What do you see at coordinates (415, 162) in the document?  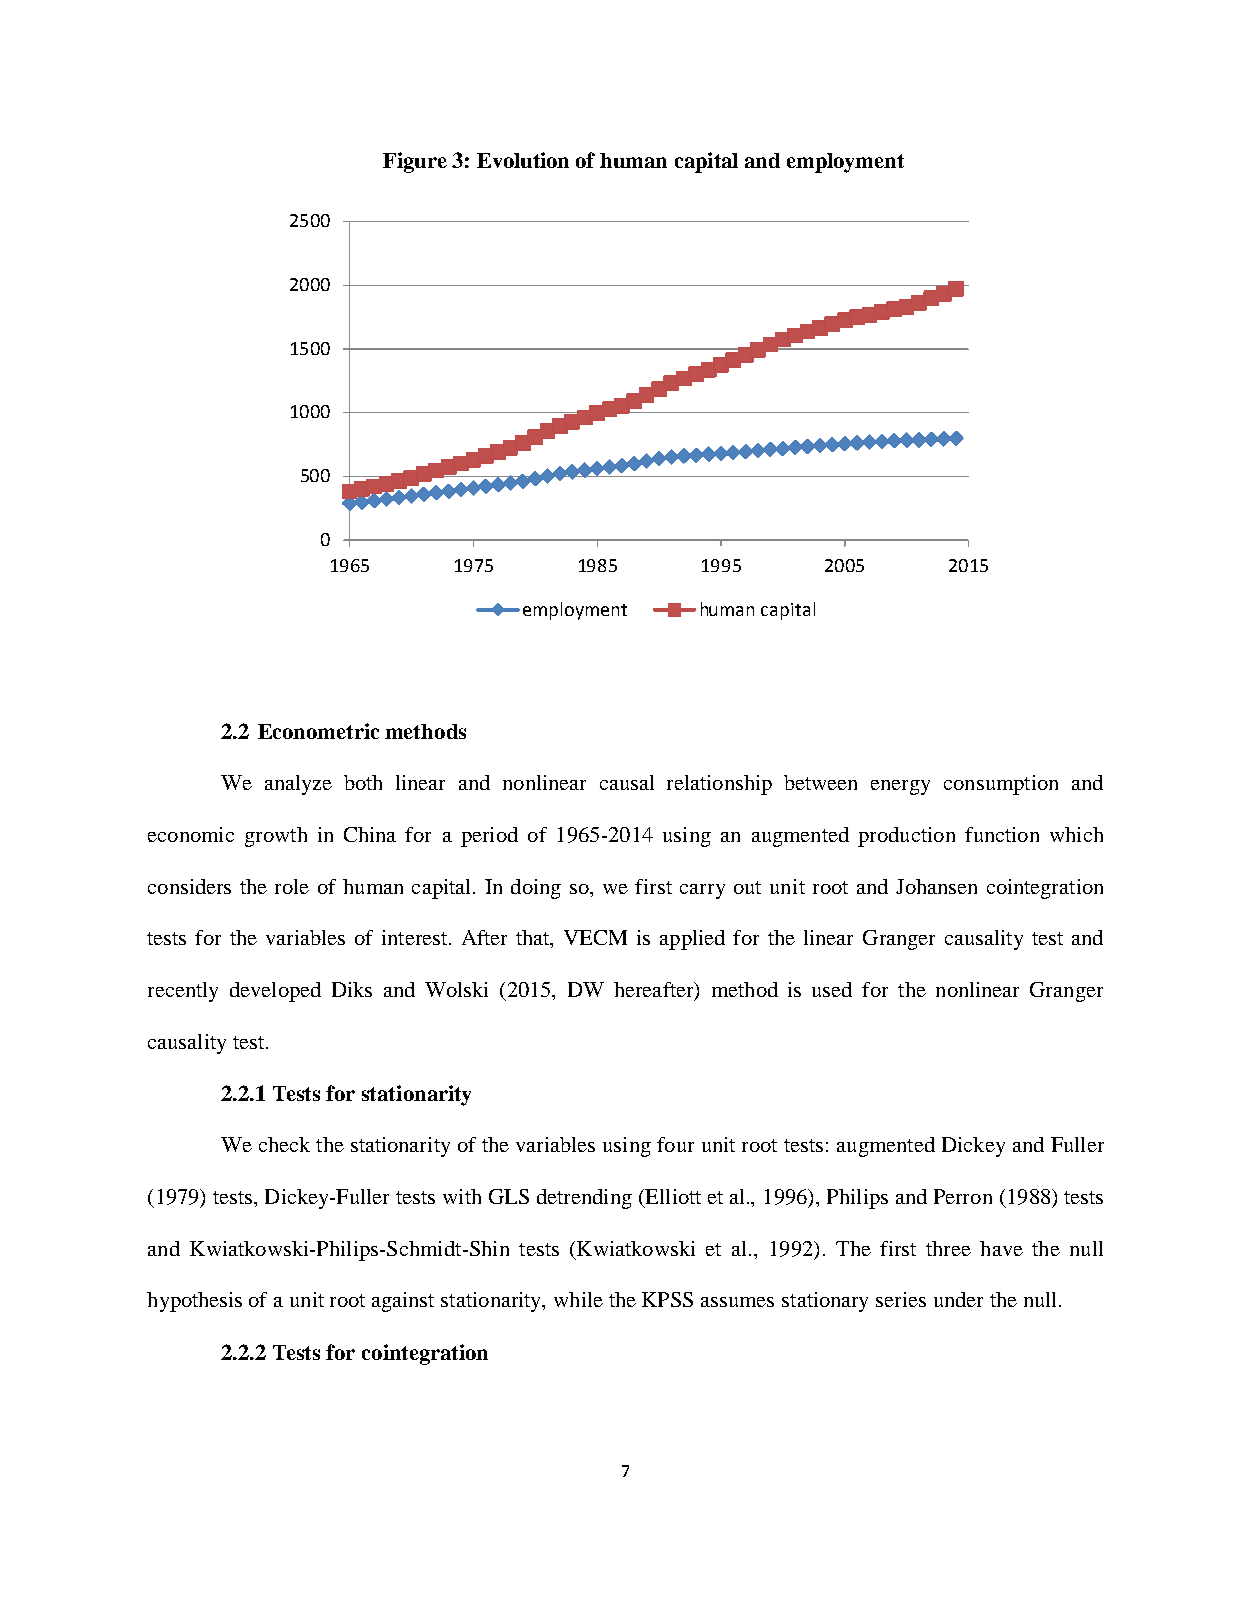 I see `Figure` at bounding box center [415, 162].
